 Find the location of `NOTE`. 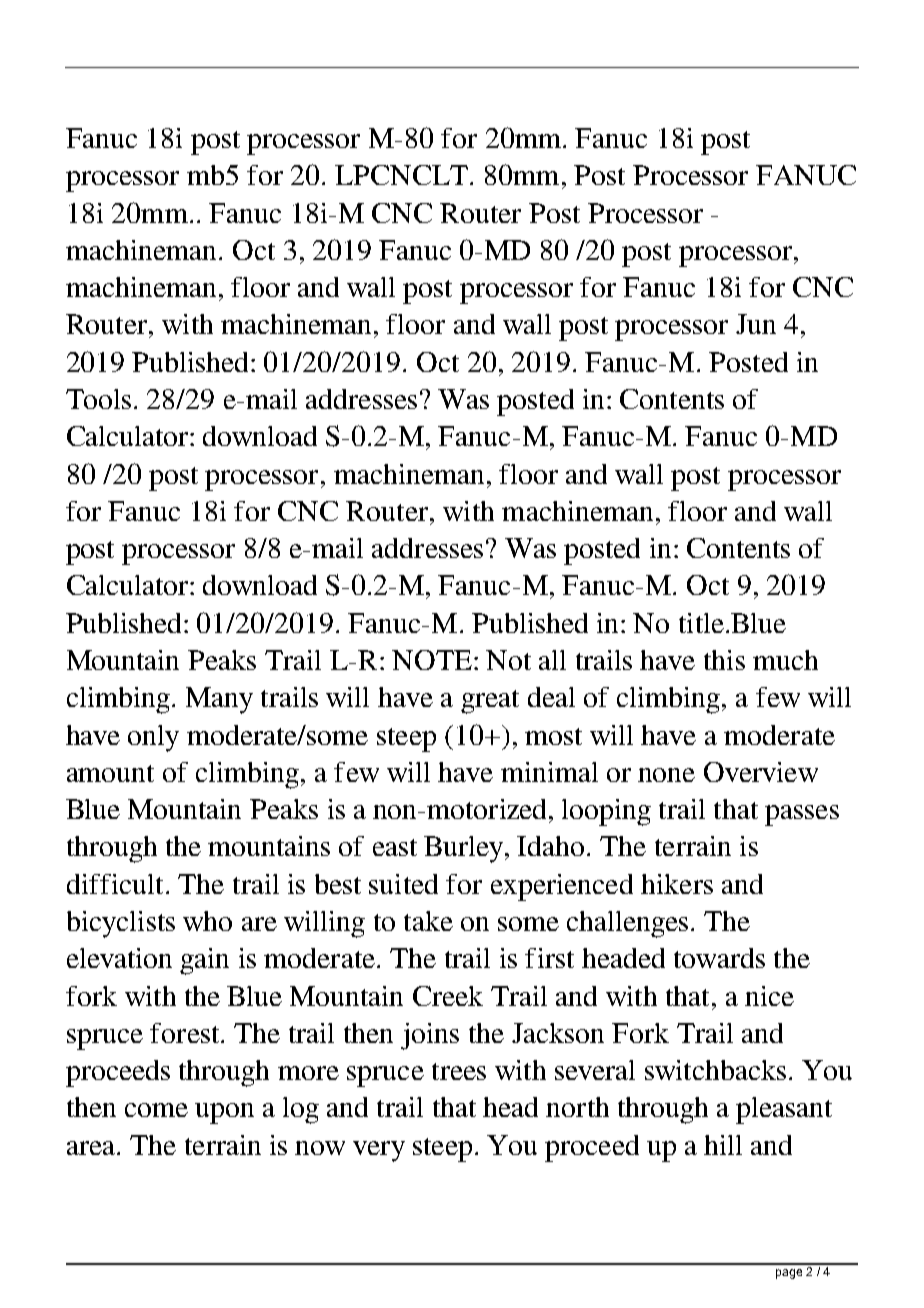

NOTE is located at coordinates (432, 660).
